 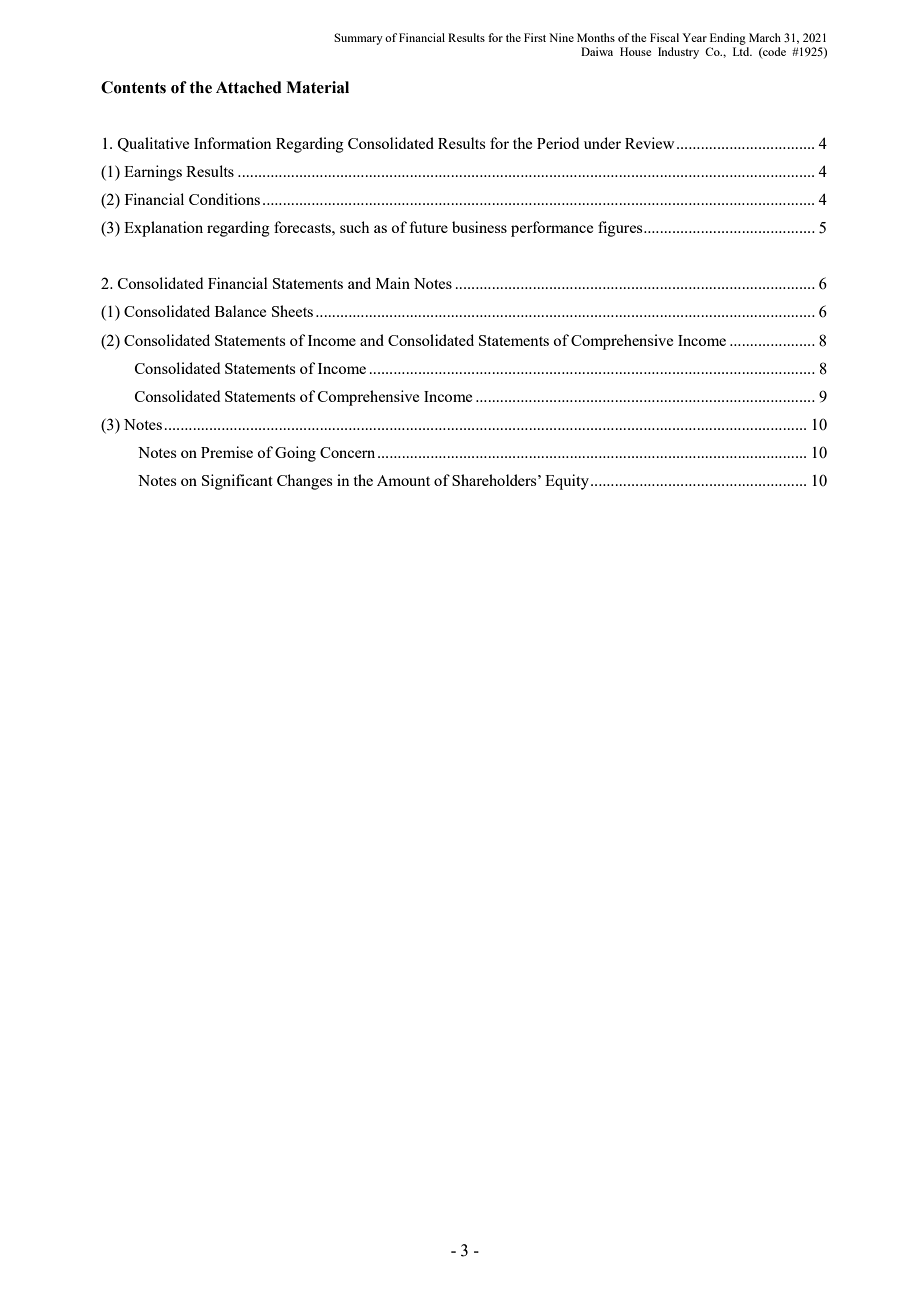 I want to click on Attached, so click(x=249, y=87).
